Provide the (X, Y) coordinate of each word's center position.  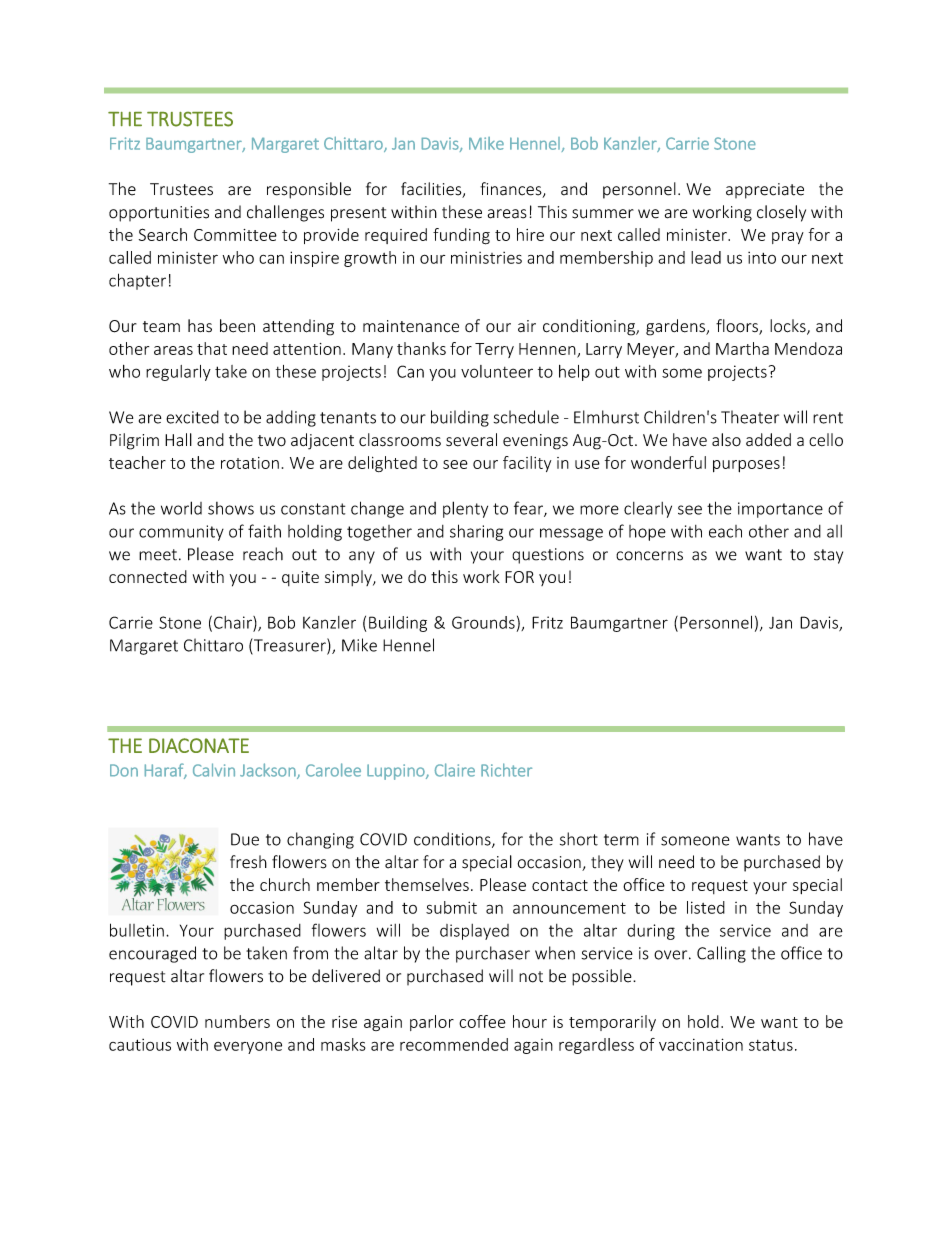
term (621, 840)
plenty (465, 509)
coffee (482, 1021)
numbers (237, 1021)
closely (781, 213)
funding (461, 236)
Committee (235, 235)
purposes (746, 466)
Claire (455, 770)
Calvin (214, 770)
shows (231, 508)
